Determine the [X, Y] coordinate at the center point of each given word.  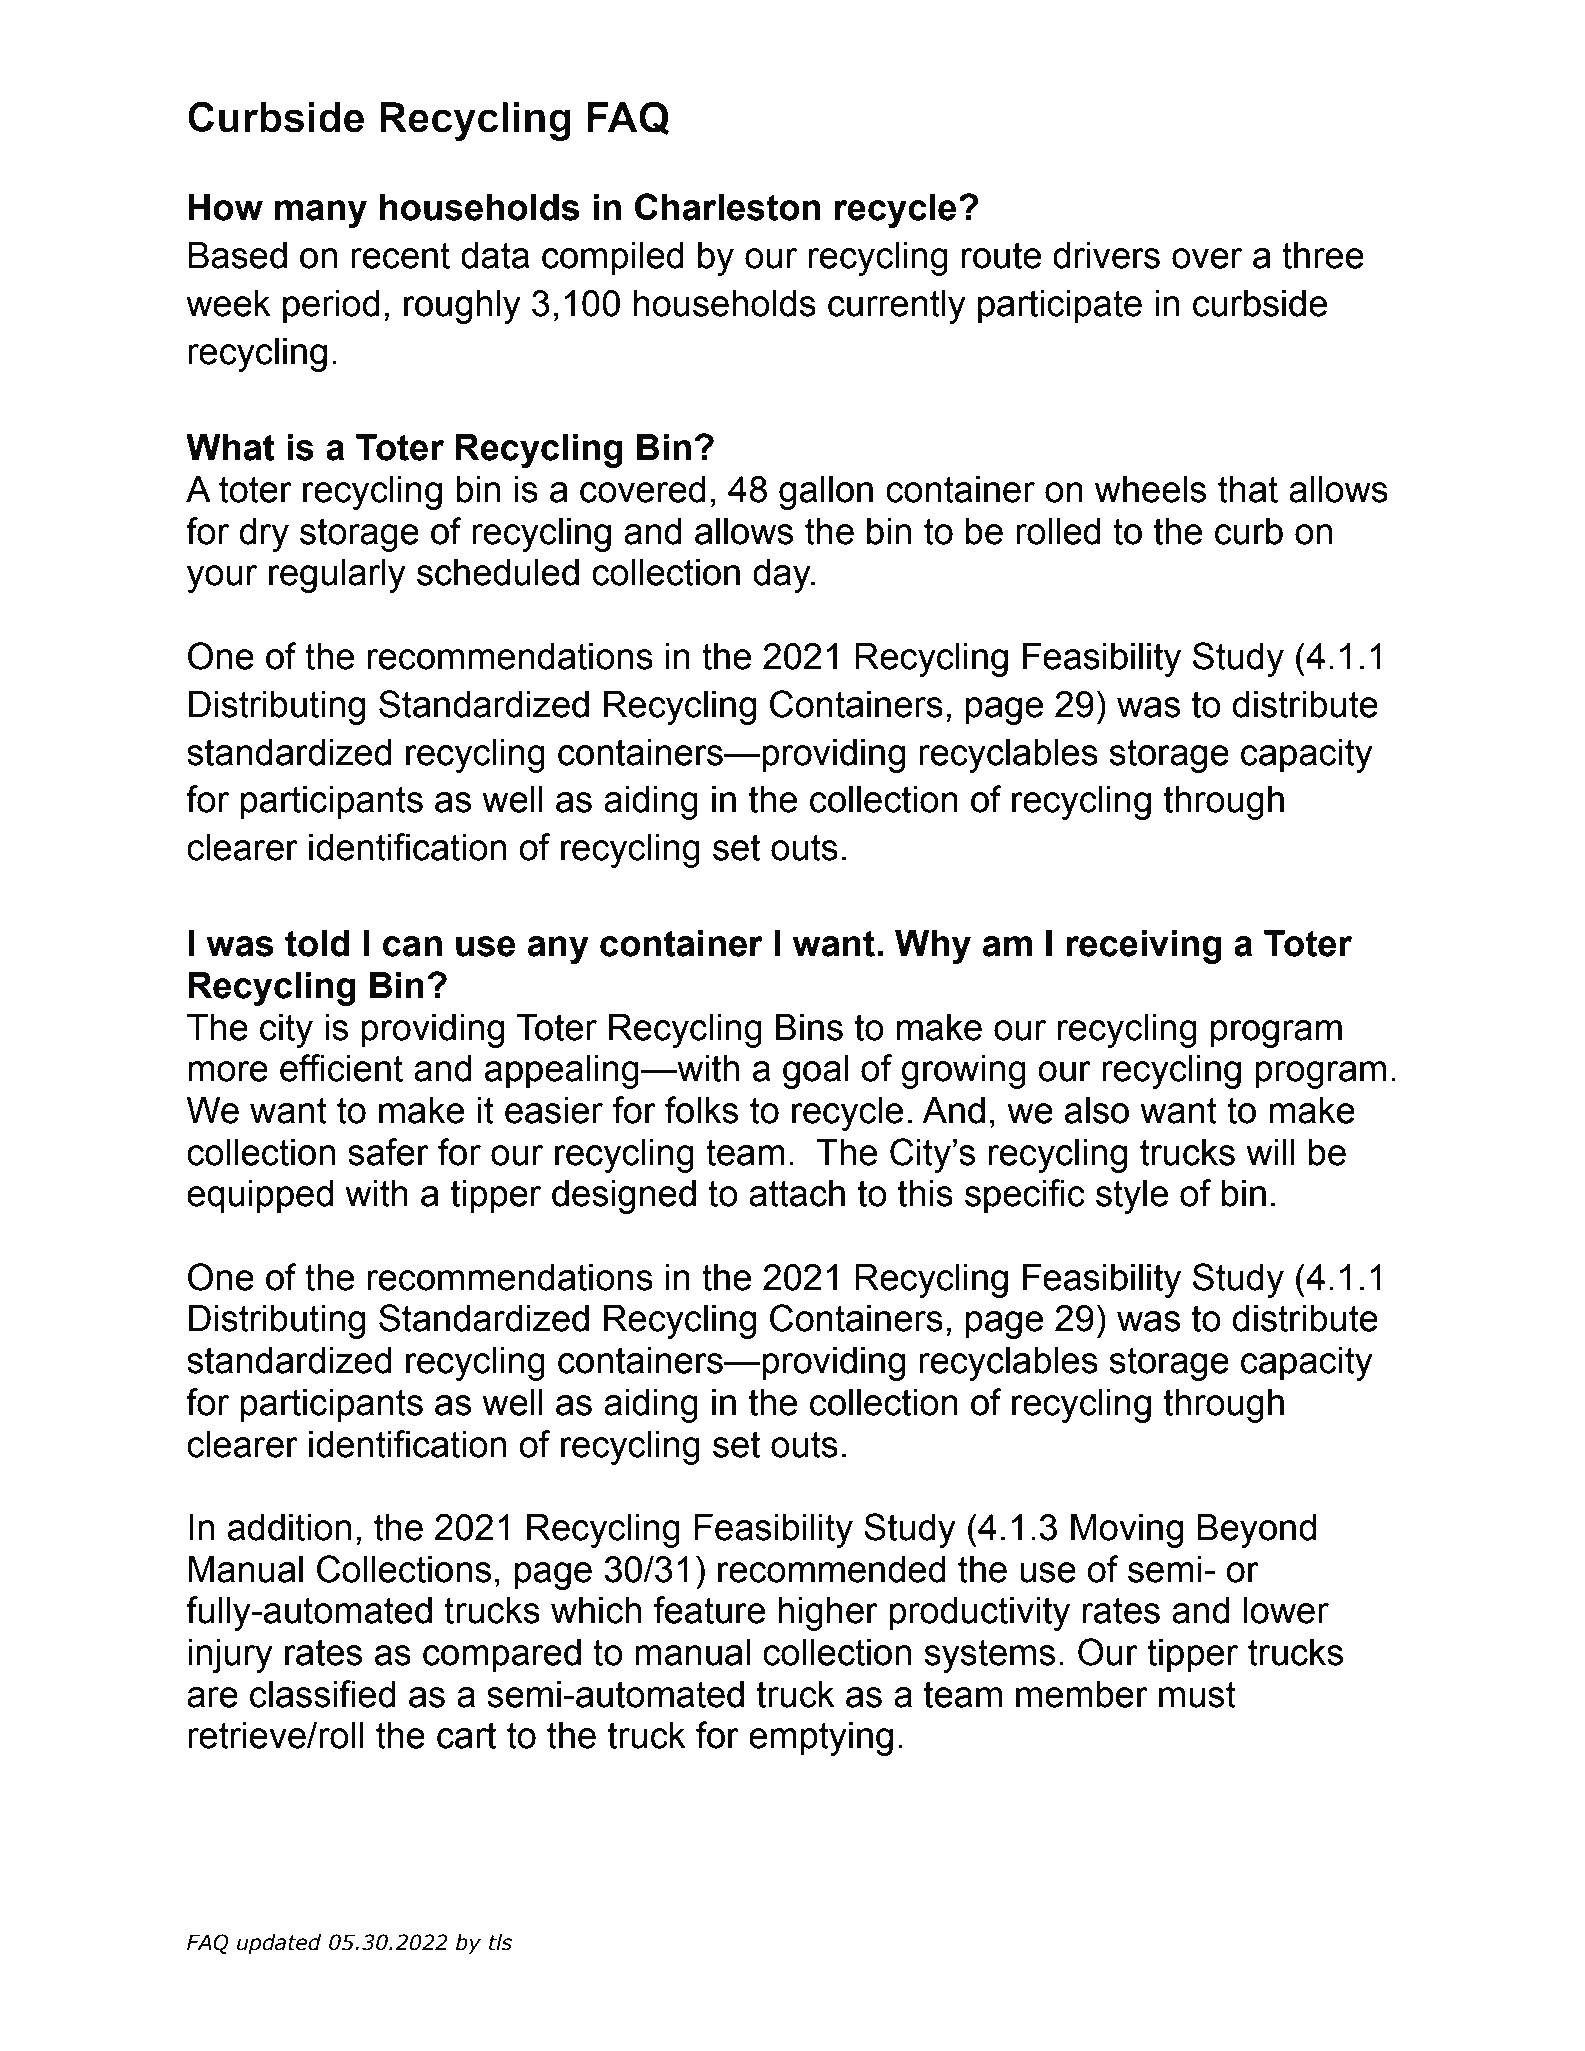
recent [400, 255]
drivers [1106, 255]
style [1132, 1197]
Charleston [727, 207]
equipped [260, 1197]
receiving [1144, 947]
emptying [821, 1739]
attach [797, 1193]
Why [933, 947]
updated [279, 1944]
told [317, 943]
